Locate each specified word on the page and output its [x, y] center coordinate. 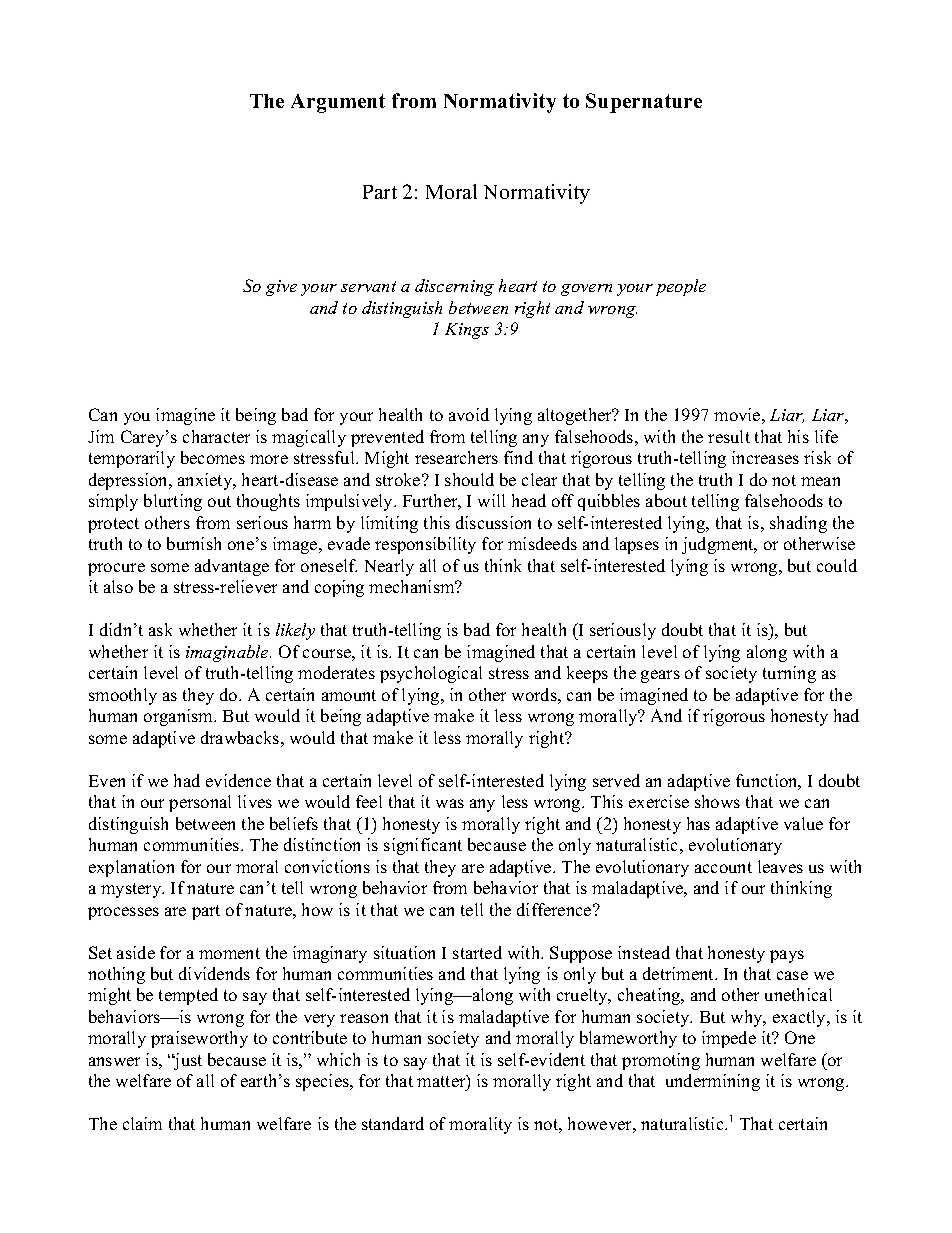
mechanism [413, 586]
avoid [469, 414]
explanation [131, 868]
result [729, 436]
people [681, 287]
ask [160, 629]
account [723, 867]
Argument [338, 103]
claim [142, 1123]
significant [423, 846]
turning [789, 674]
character [216, 436]
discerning [454, 287]
